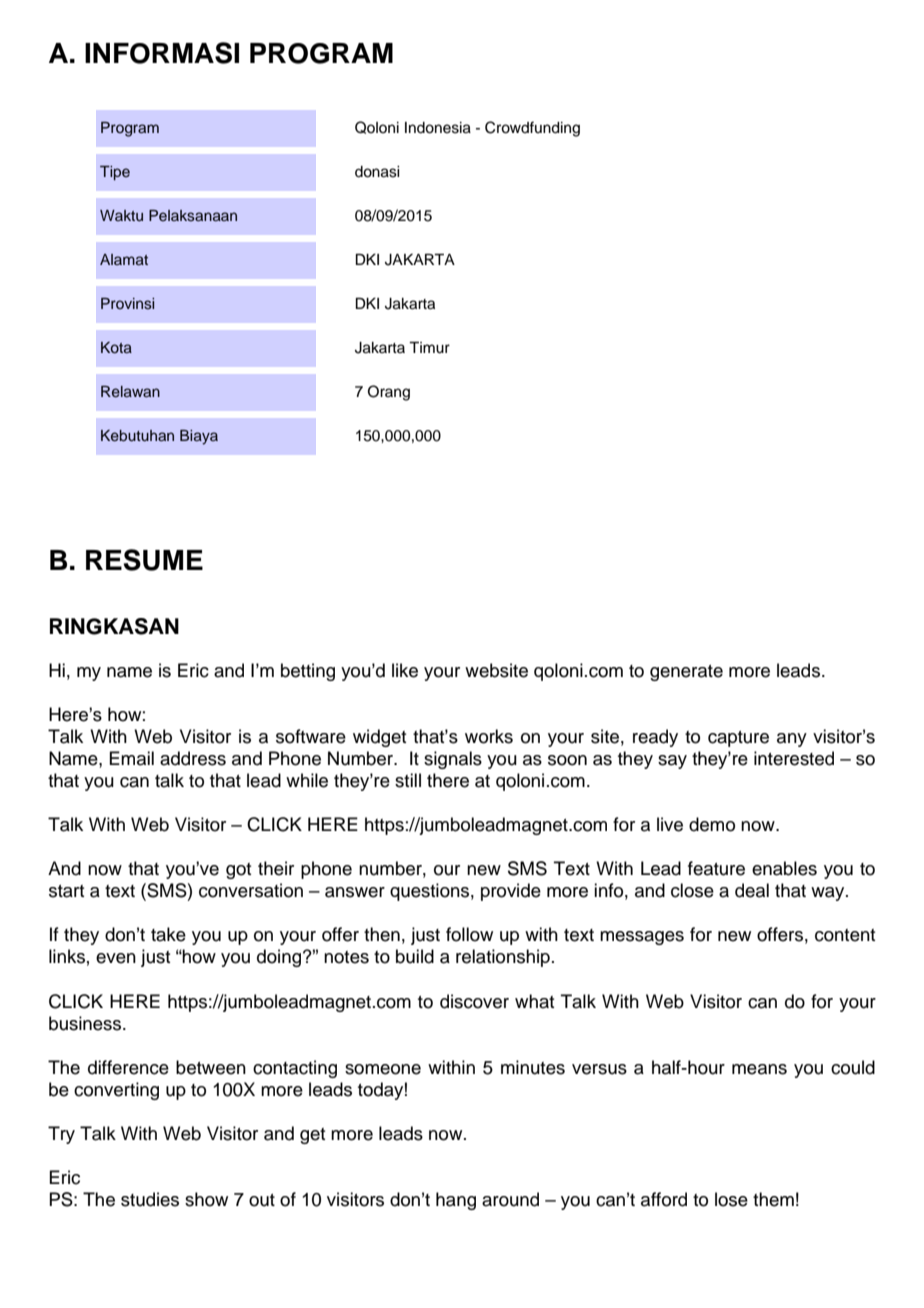 The image size is (924, 1308). What do you see at coordinates (773, 1199) in the screenshot?
I see `them` at bounding box center [773, 1199].
